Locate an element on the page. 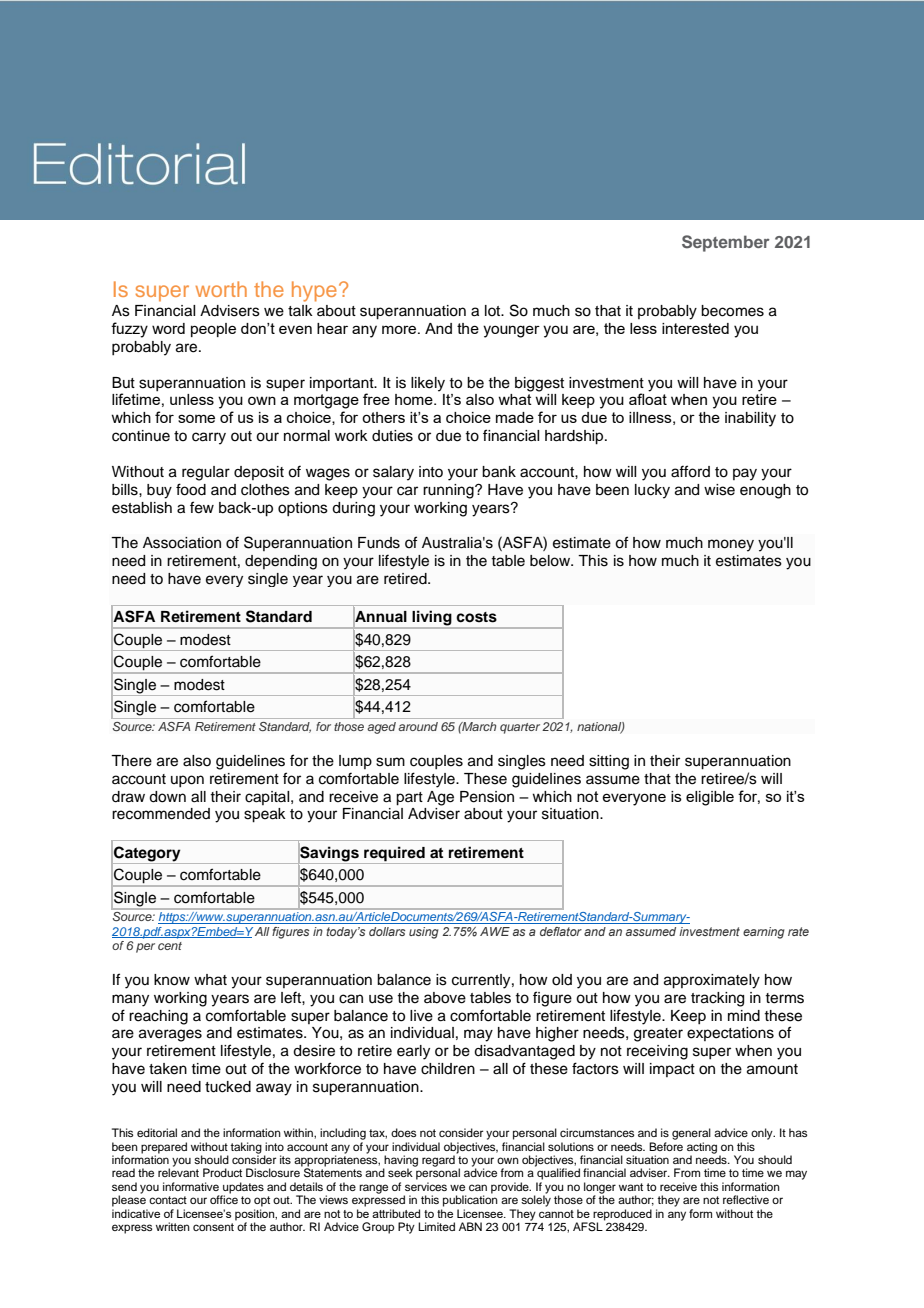 The image size is (924, 1308). around is located at coordinates (418, 726).
